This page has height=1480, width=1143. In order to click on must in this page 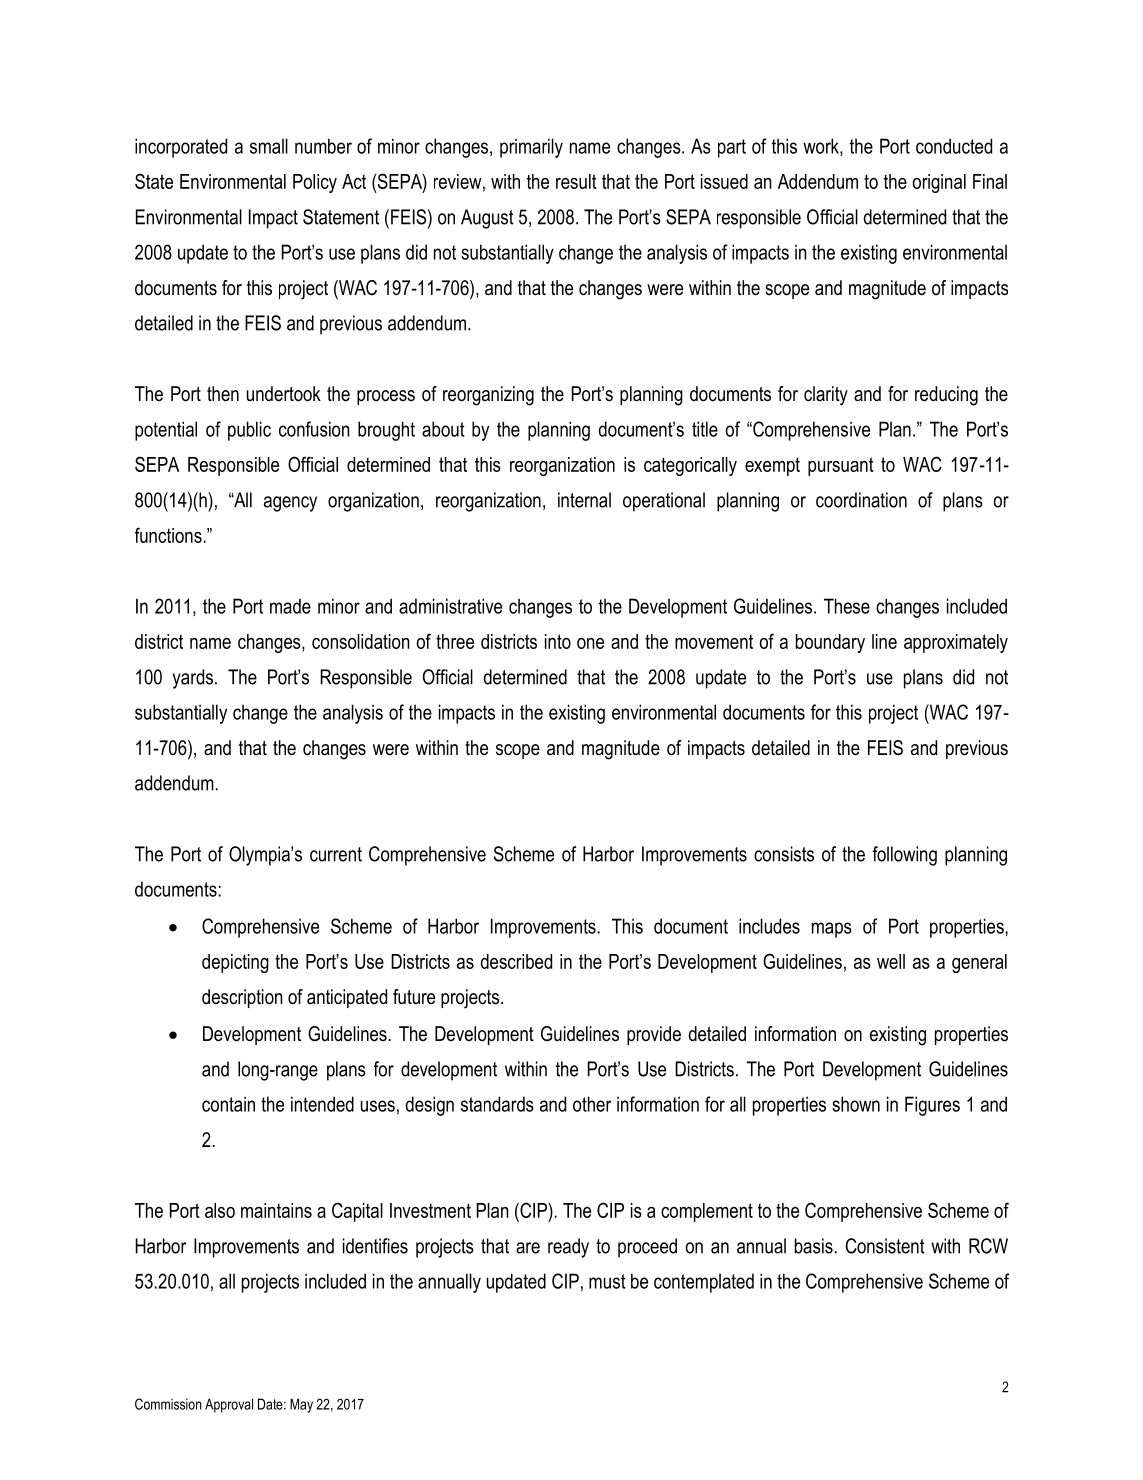, I will do `click(607, 1281)`.
